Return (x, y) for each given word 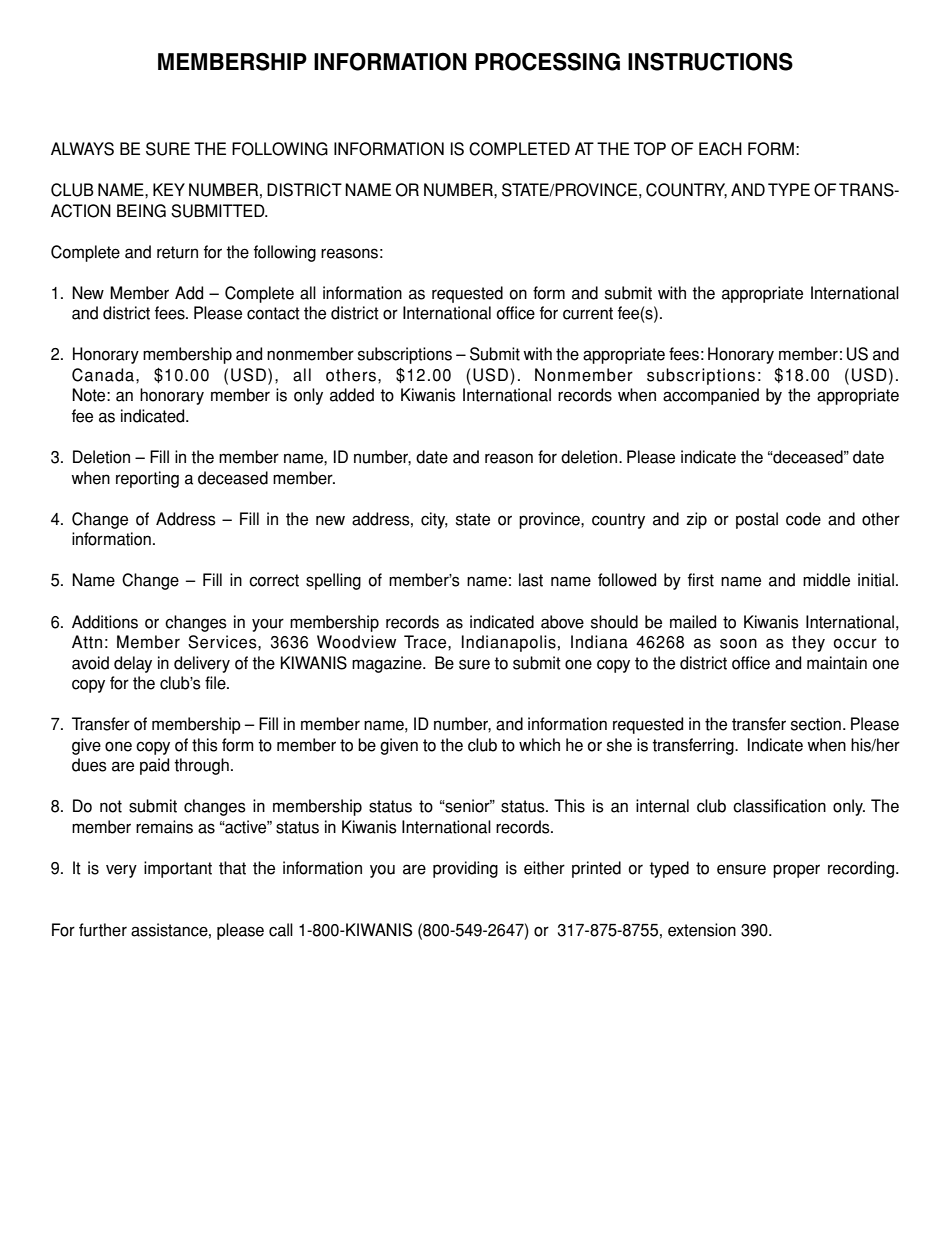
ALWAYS (82, 149)
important (178, 869)
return (177, 252)
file (216, 683)
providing (465, 869)
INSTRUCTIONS (710, 61)
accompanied (711, 396)
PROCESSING (547, 61)
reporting (147, 479)
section (816, 724)
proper (796, 871)
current (588, 313)
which (539, 745)
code (803, 519)
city (434, 520)
